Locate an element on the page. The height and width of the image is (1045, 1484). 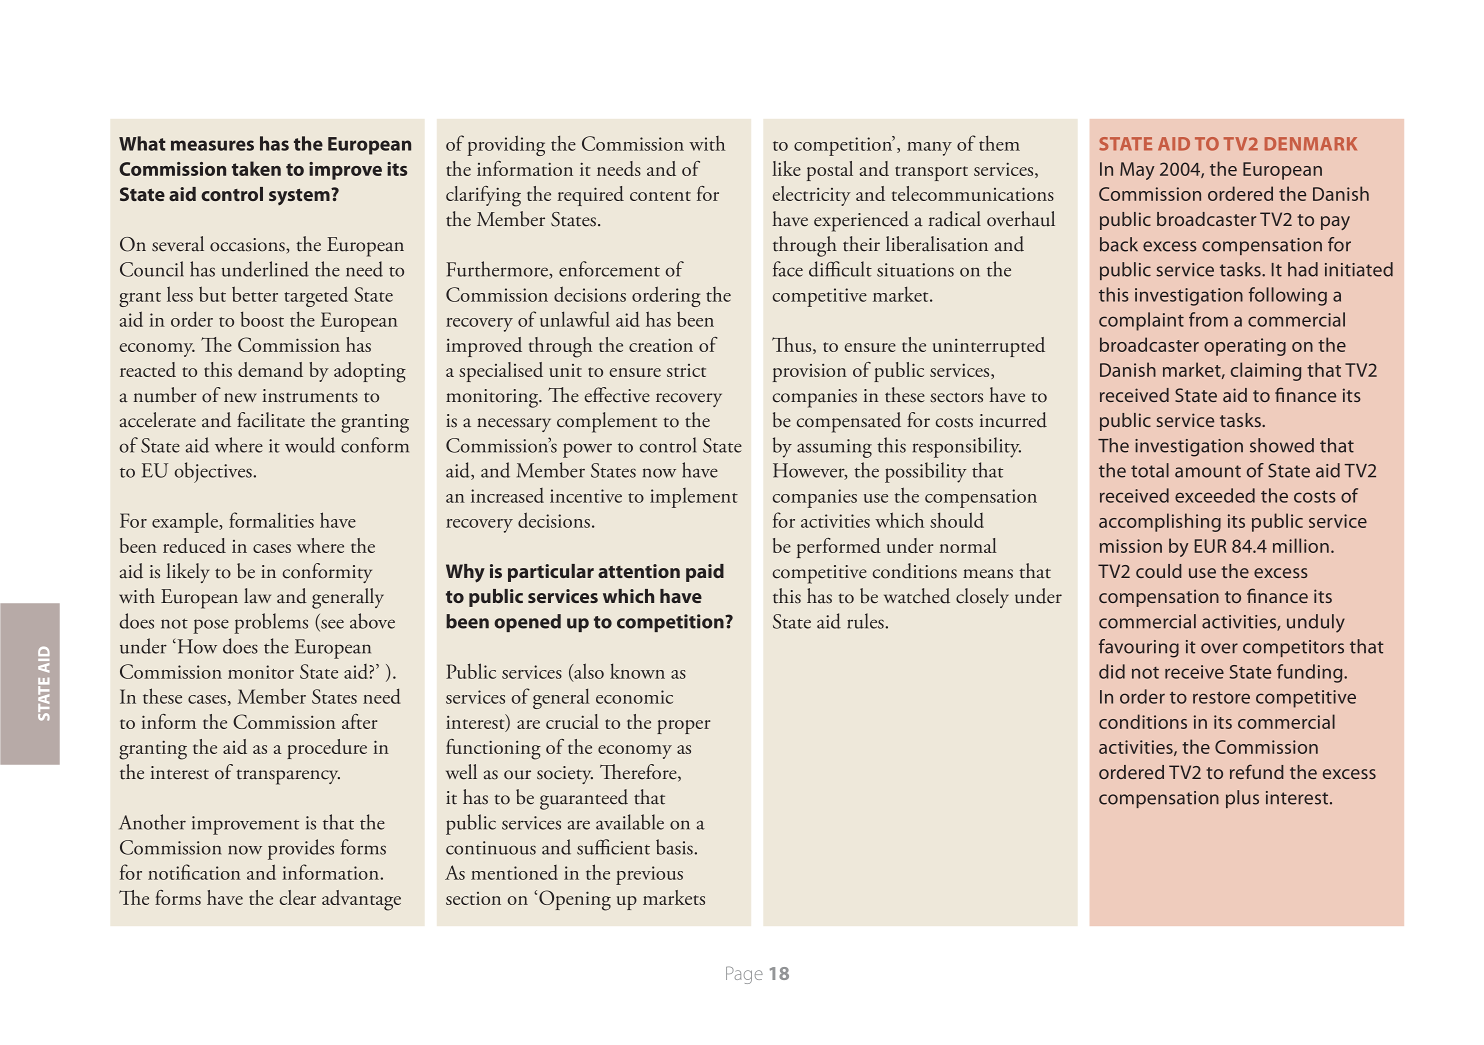
after is located at coordinates (359, 721).
